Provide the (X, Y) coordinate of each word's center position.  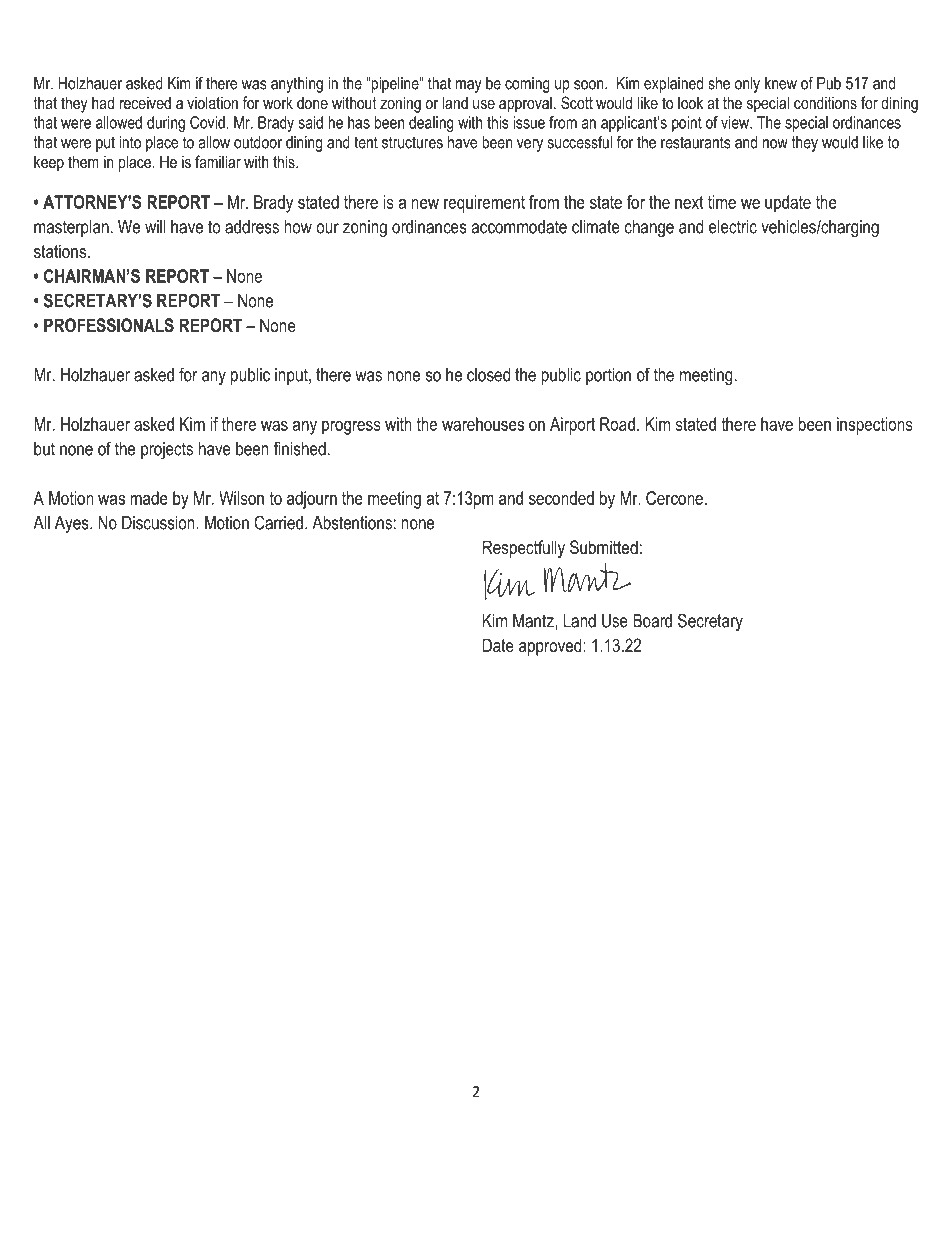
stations (60, 251)
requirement (484, 204)
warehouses (483, 424)
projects (167, 450)
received (145, 102)
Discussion (159, 523)
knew (781, 83)
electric (733, 227)
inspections (875, 426)
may (469, 86)
